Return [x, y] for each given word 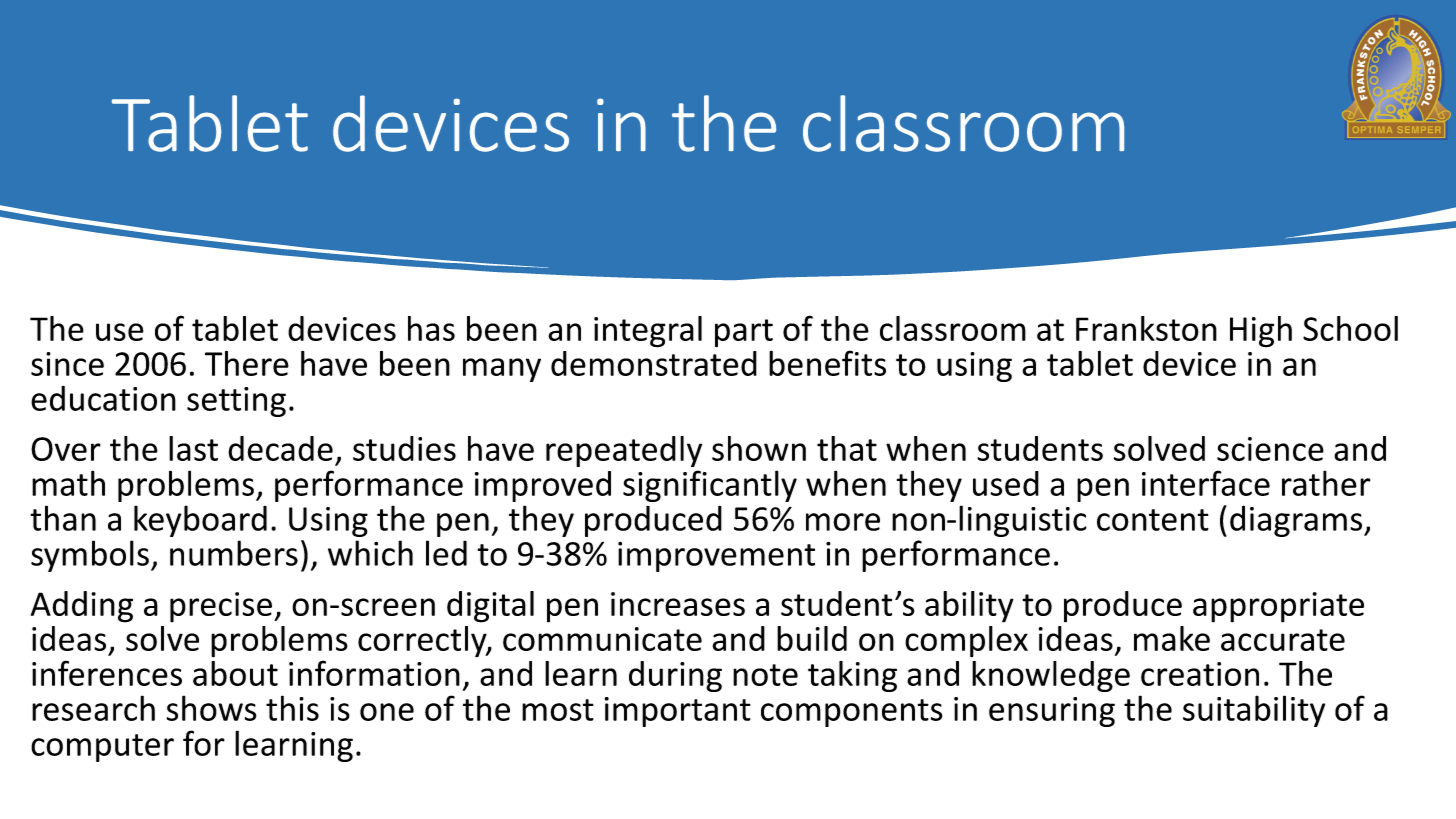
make [1172, 638]
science [1270, 449]
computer [102, 748]
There [247, 363]
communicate [602, 639]
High [1261, 332]
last [193, 448]
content [1153, 520]
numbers [234, 553]
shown [759, 448]
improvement [716, 557]
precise [221, 607]
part [744, 333]
